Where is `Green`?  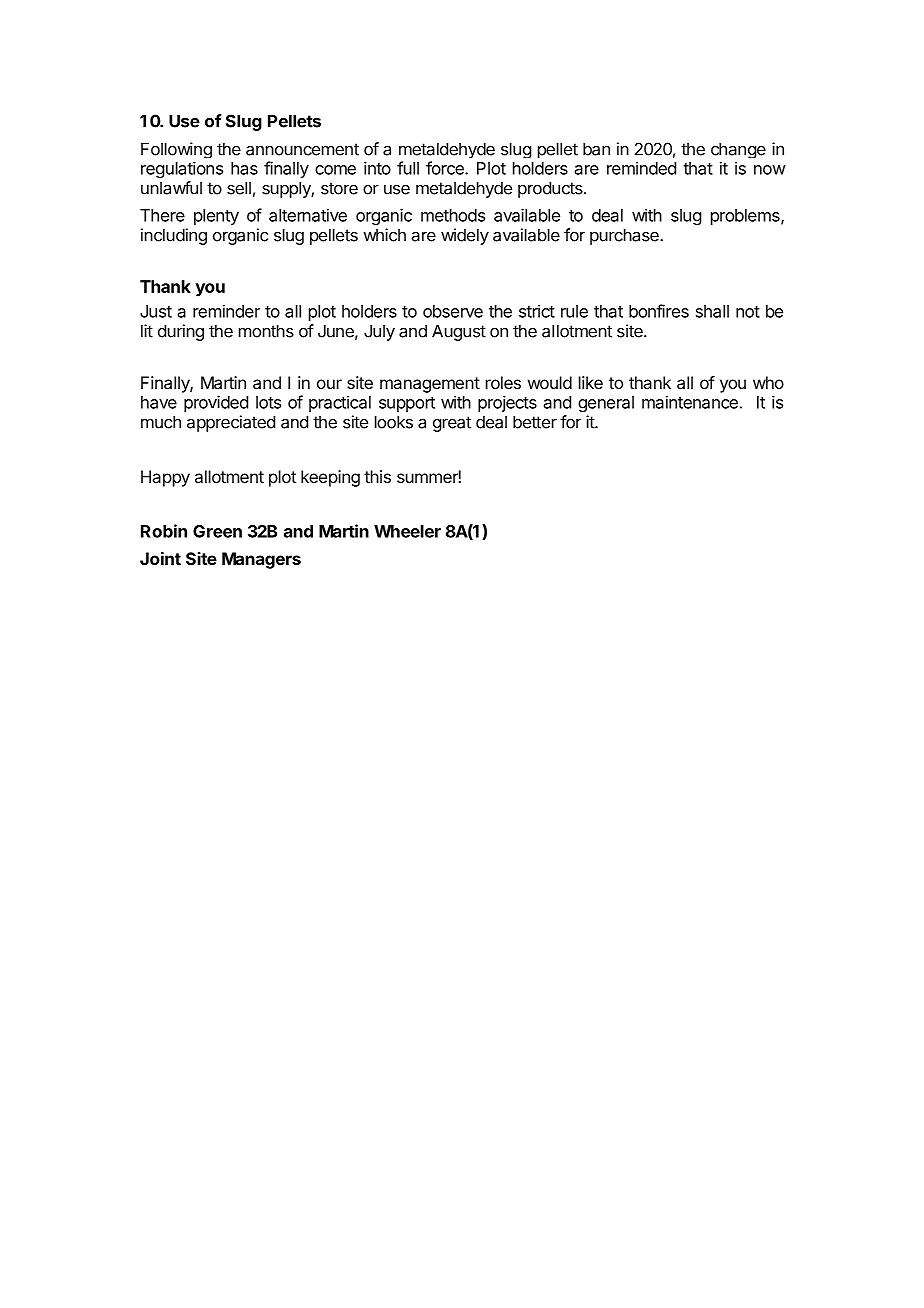
Green is located at coordinates (217, 531).
